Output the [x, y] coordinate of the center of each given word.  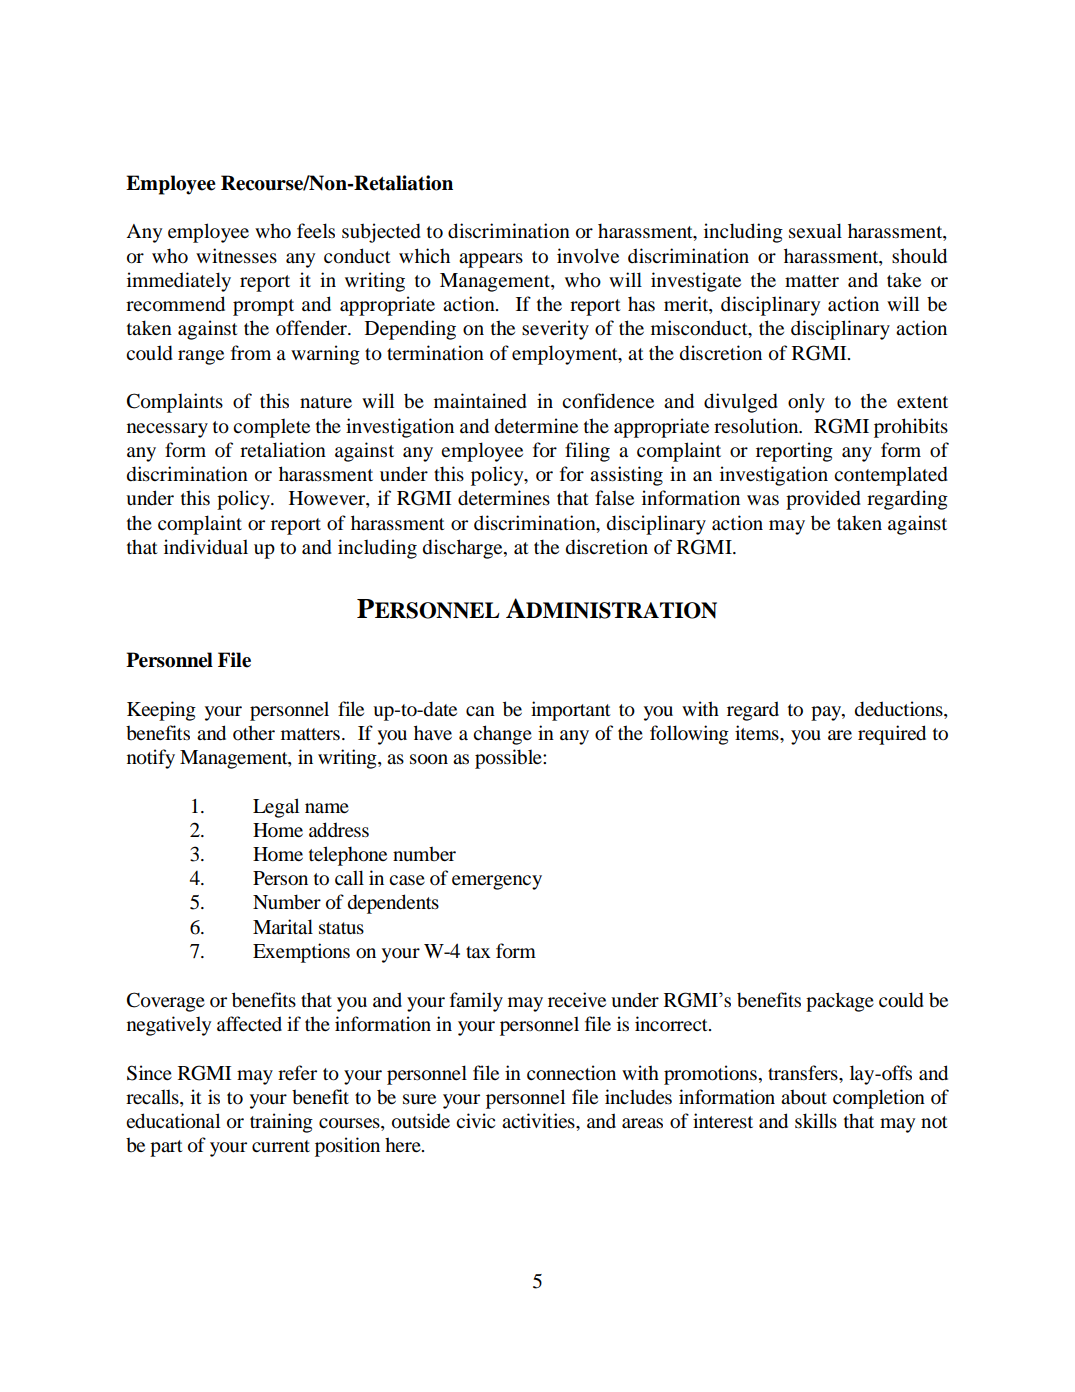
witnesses [236, 256]
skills [816, 1121]
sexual [815, 230]
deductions [900, 709]
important [571, 711]
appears [491, 260]
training [281, 1123]
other [254, 733]
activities [539, 1121]
